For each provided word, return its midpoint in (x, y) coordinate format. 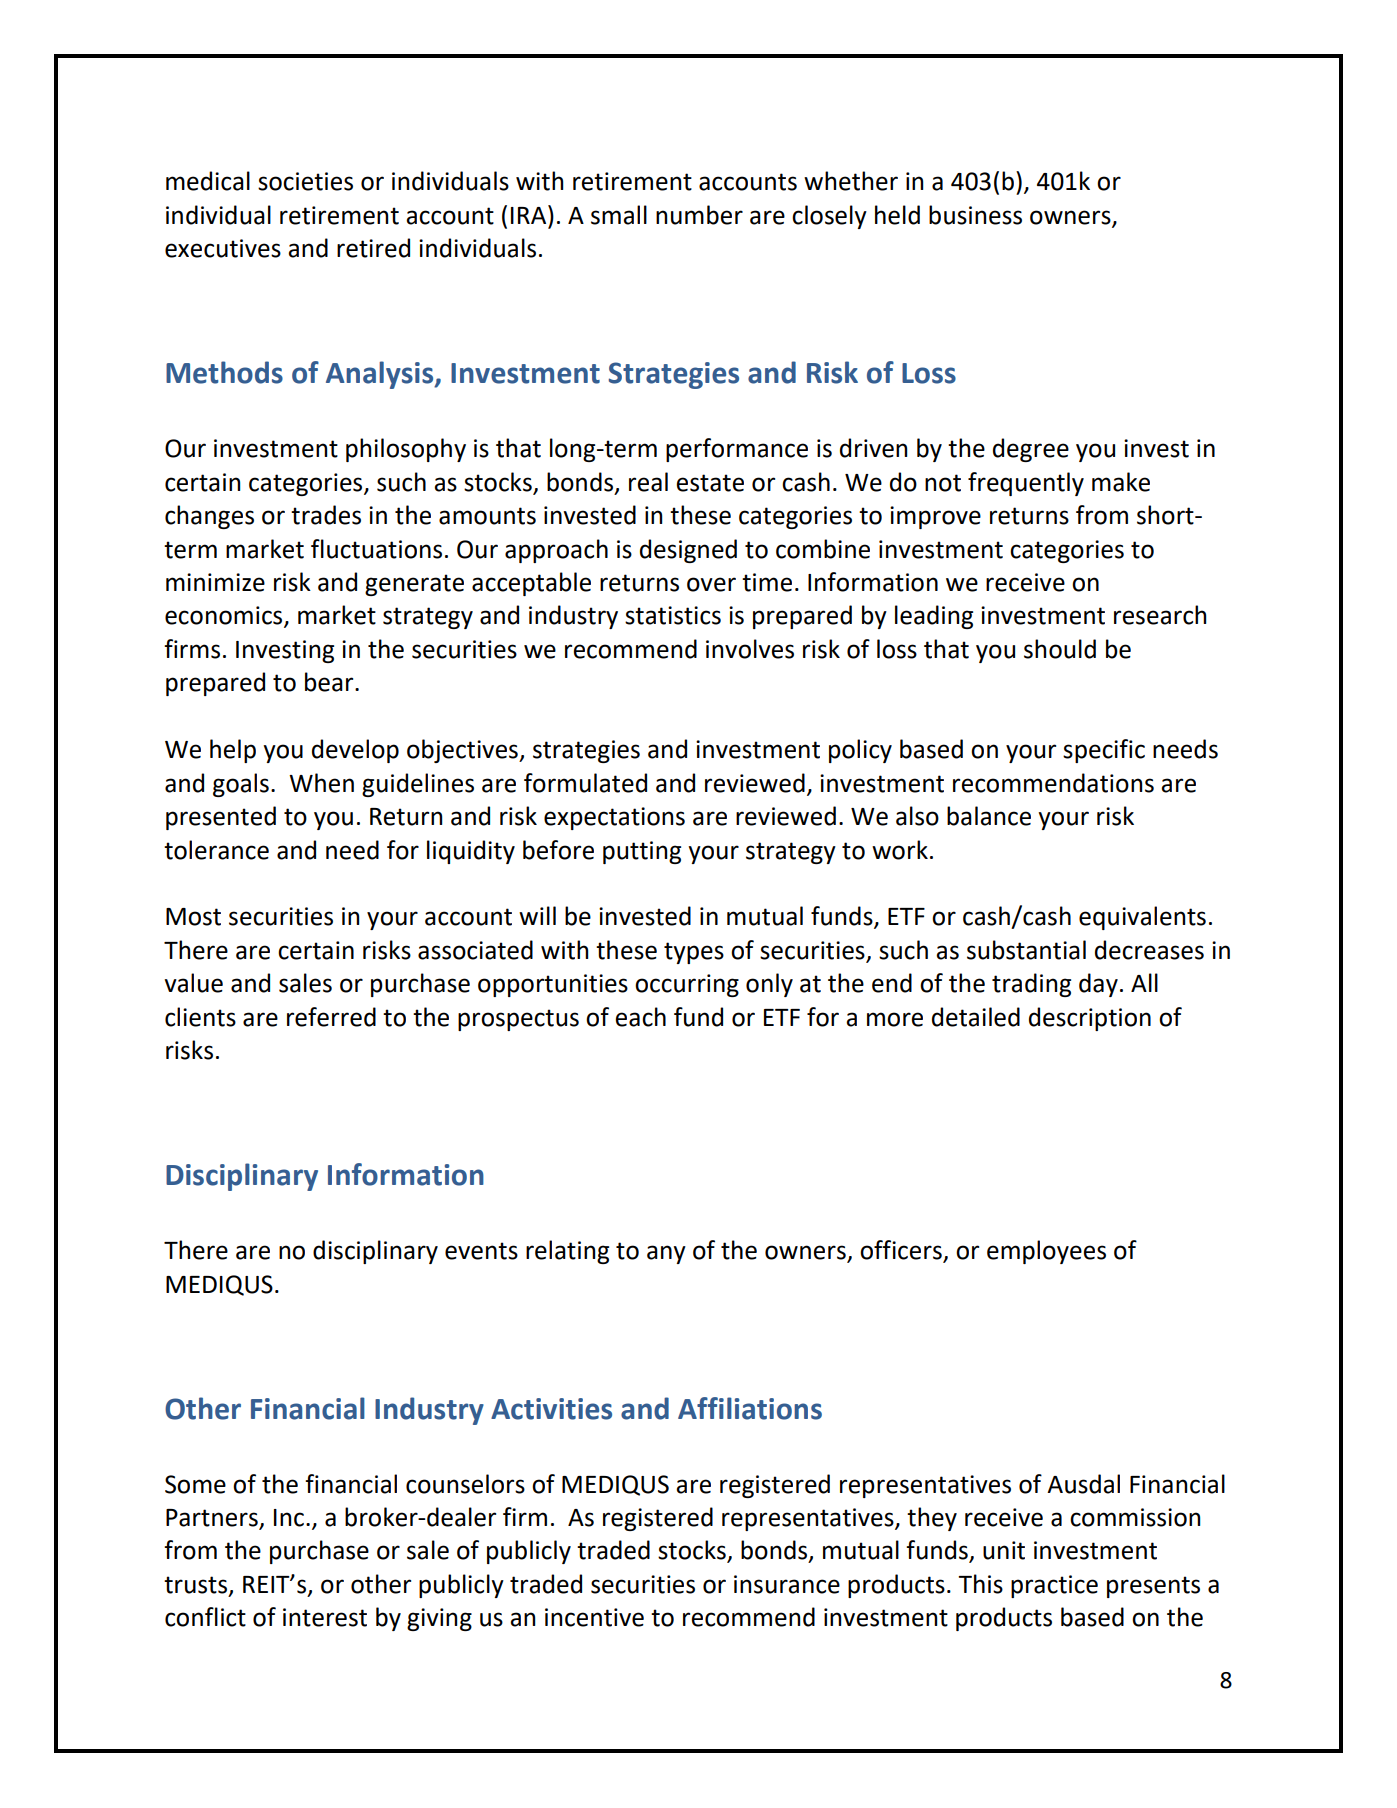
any (666, 1254)
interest (325, 1617)
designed (688, 551)
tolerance (216, 850)
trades (326, 515)
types (694, 953)
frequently (1026, 484)
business (975, 215)
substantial (1026, 950)
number (699, 215)
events (481, 1251)
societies (305, 181)
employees (1046, 1252)
